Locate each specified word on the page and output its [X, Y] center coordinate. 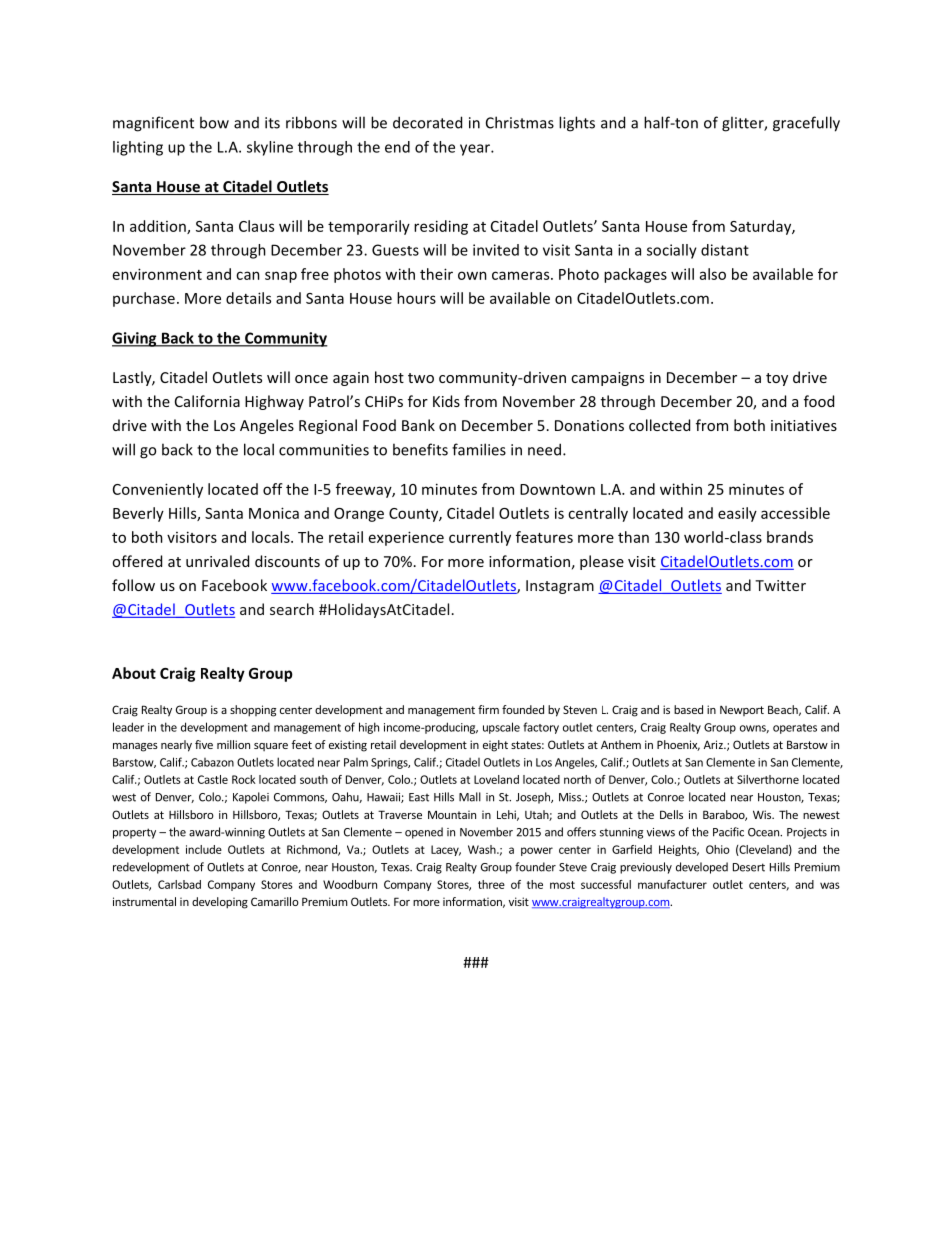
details [248, 298]
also [713, 274]
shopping [253, 711]
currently [480, 538]
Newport [742, 711]
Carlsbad [179, 884]
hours [416, 298]
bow [214, 122]
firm [488, 709]
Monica [274, 513]
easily [737, 514]
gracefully [806, 124]
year [476, 150]
